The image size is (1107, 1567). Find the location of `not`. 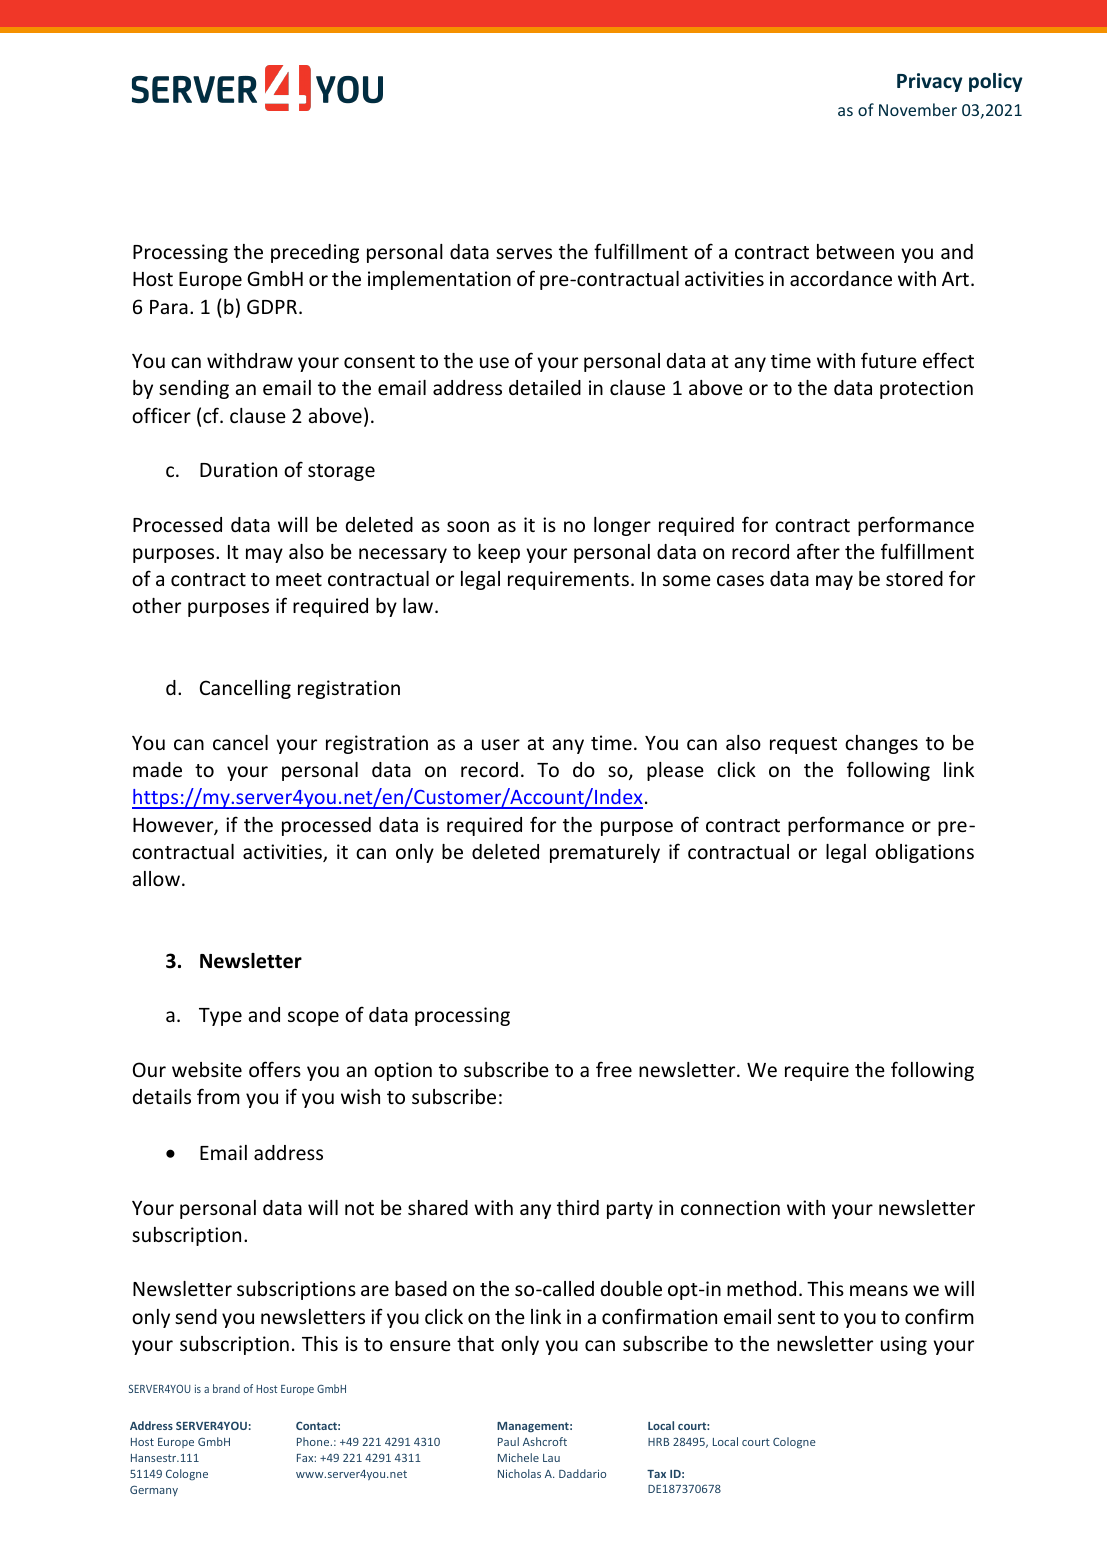

not is located at coordinates (359, 1208).
